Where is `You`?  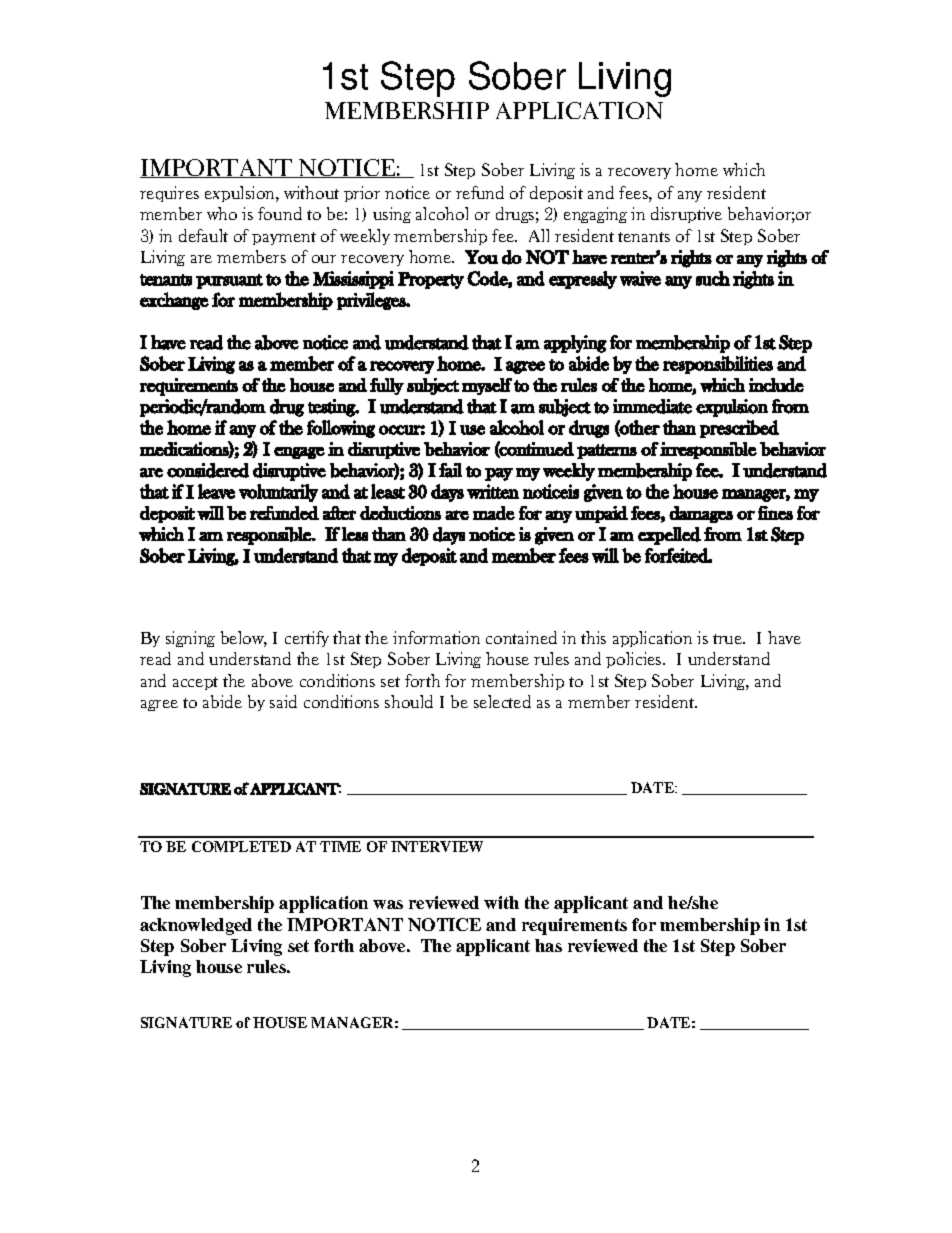
You is located at coordinates (481, 257).
